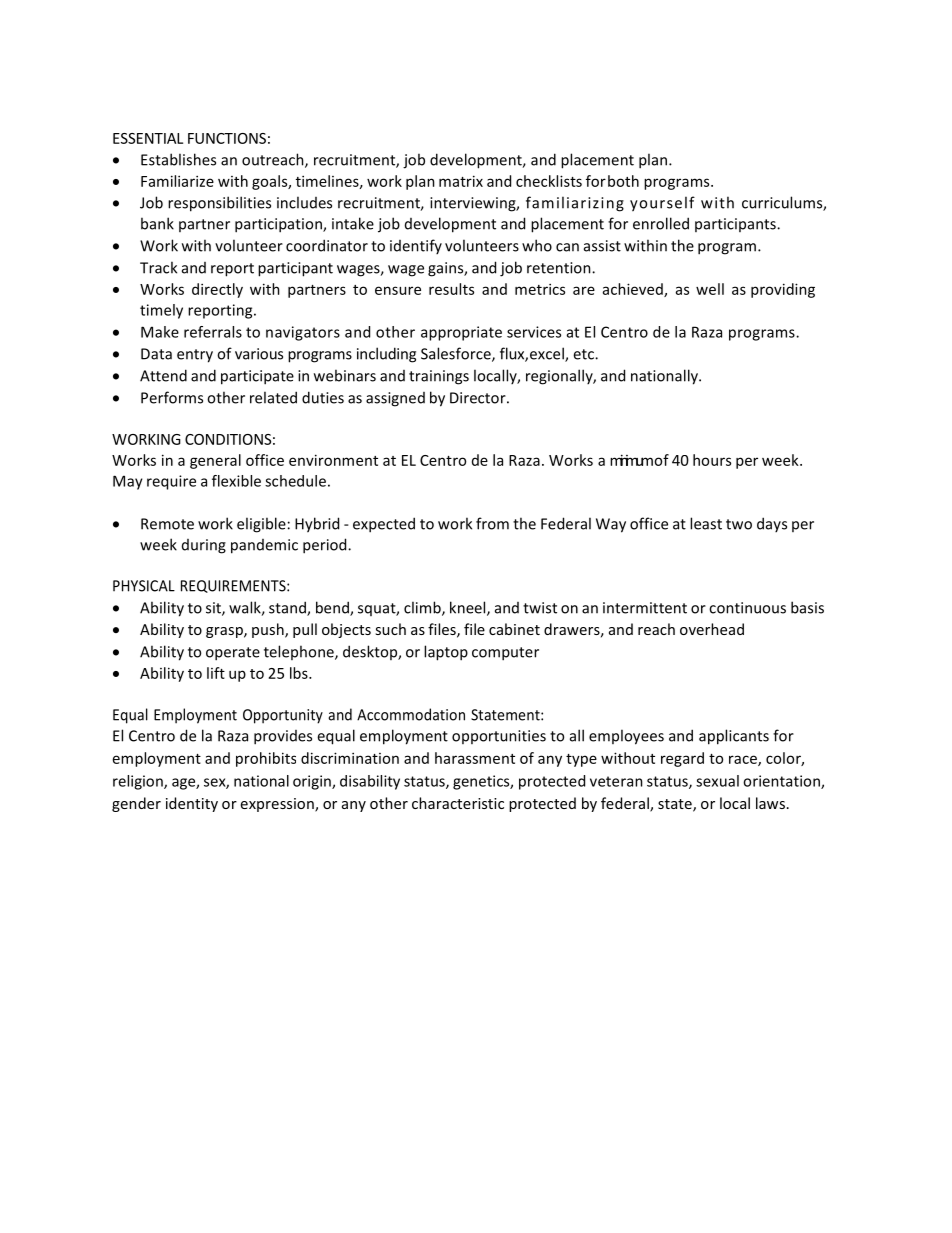 This page has height=1233, width=952. What do you see at coordinates (710, 289) in the page?
I see `well` at bounding box center [710, 289].
